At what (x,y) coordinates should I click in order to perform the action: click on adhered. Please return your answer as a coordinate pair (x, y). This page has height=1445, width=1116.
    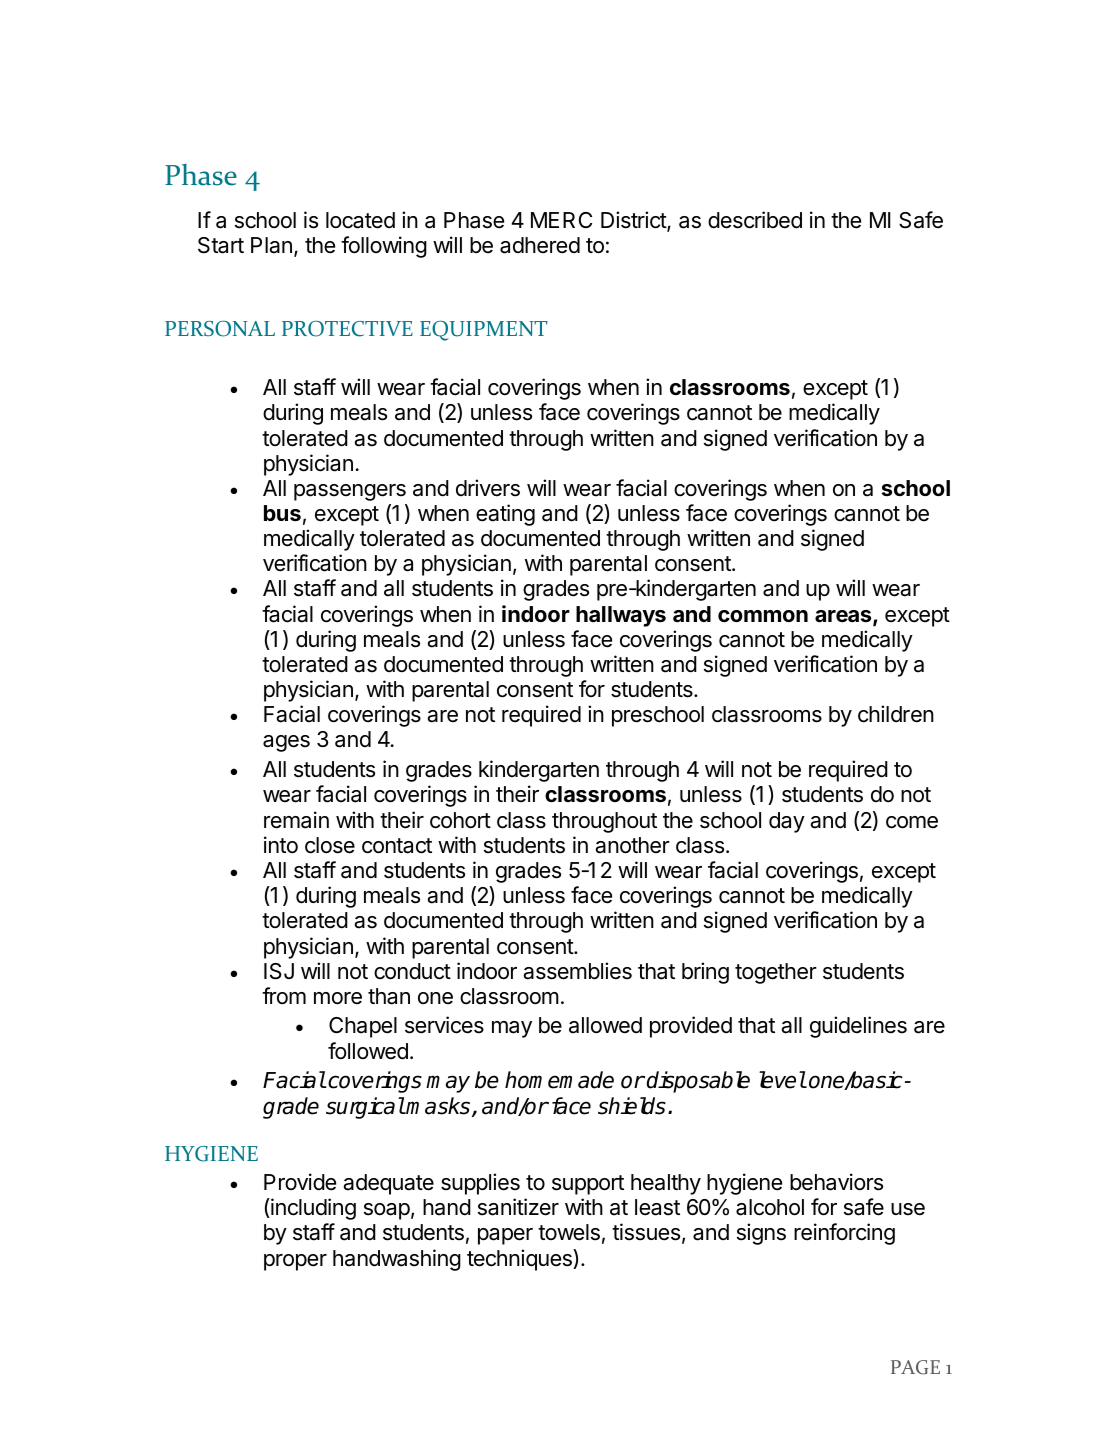
    Looking at the image, I should click on (540, 245).
